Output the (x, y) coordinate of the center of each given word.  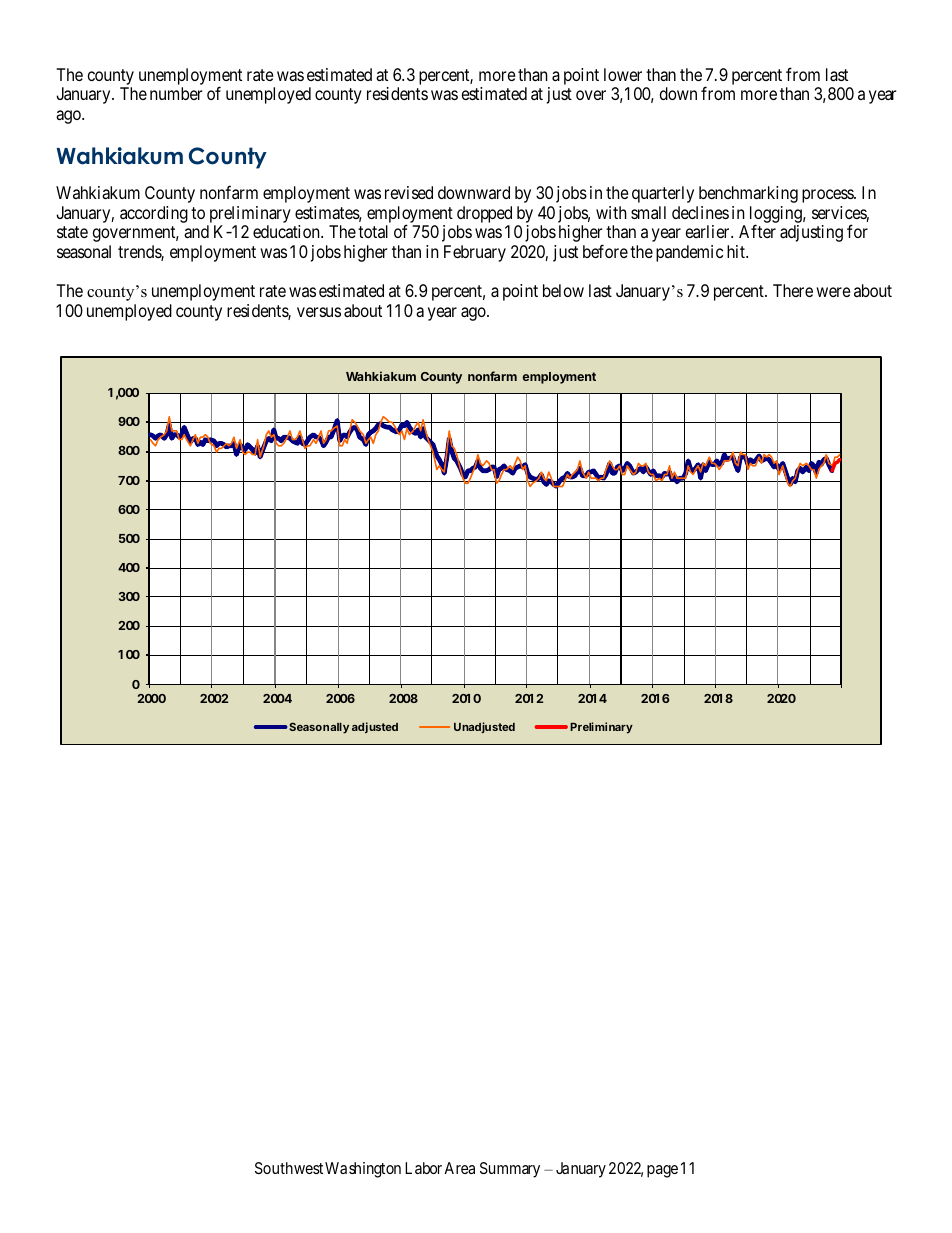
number (176, 93)
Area (459, 1168)
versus (319, 312)
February (475, 253)
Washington (363, 1170)
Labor (423, 1168)
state (72, 232)
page (662, 1171)
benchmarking (748, 194)
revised (409, 192)
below (563, 290)
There (793, 290)
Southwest (289, 1168)
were (833, 292)
